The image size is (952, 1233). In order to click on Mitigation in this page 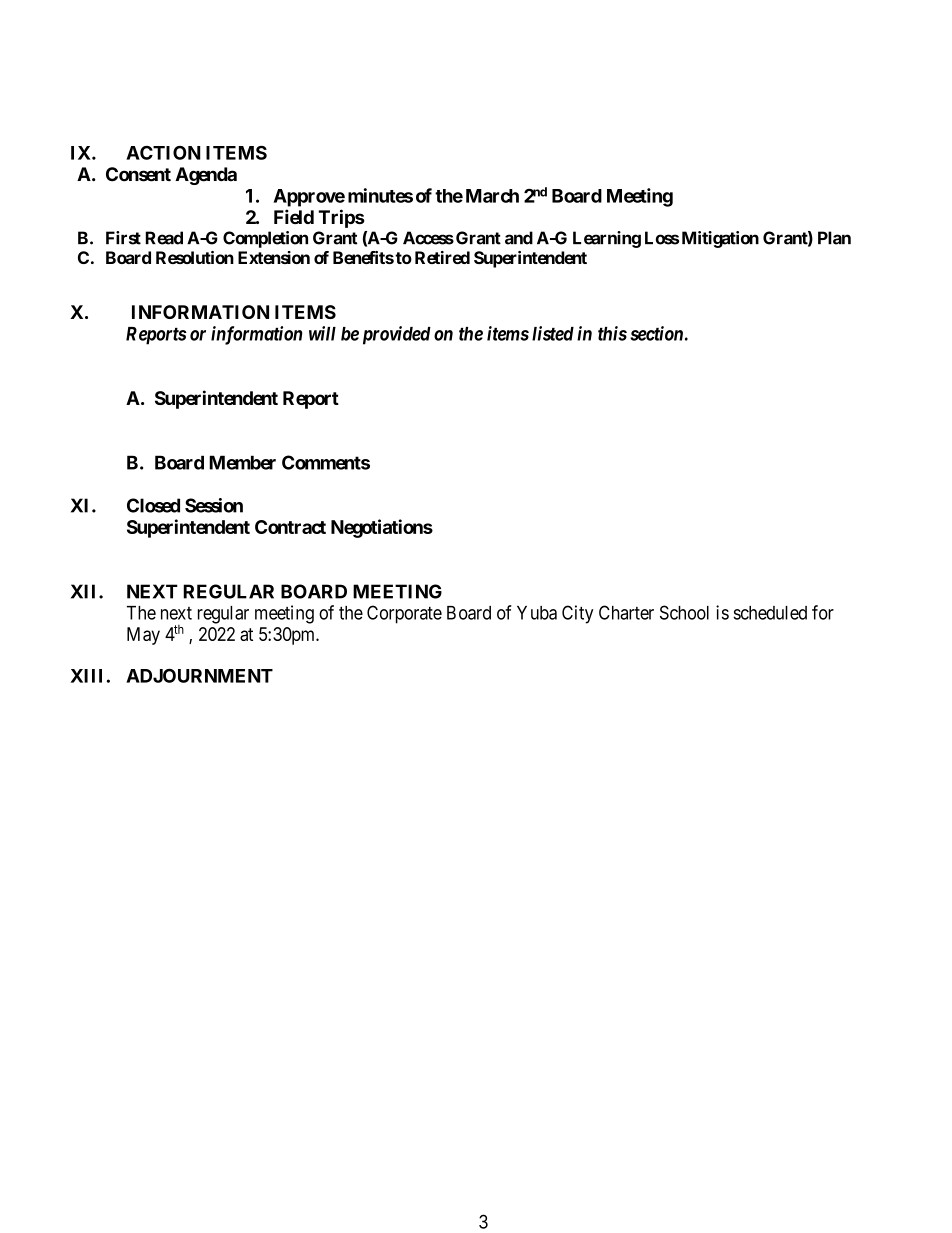, I will do `click(720, 239)`.
